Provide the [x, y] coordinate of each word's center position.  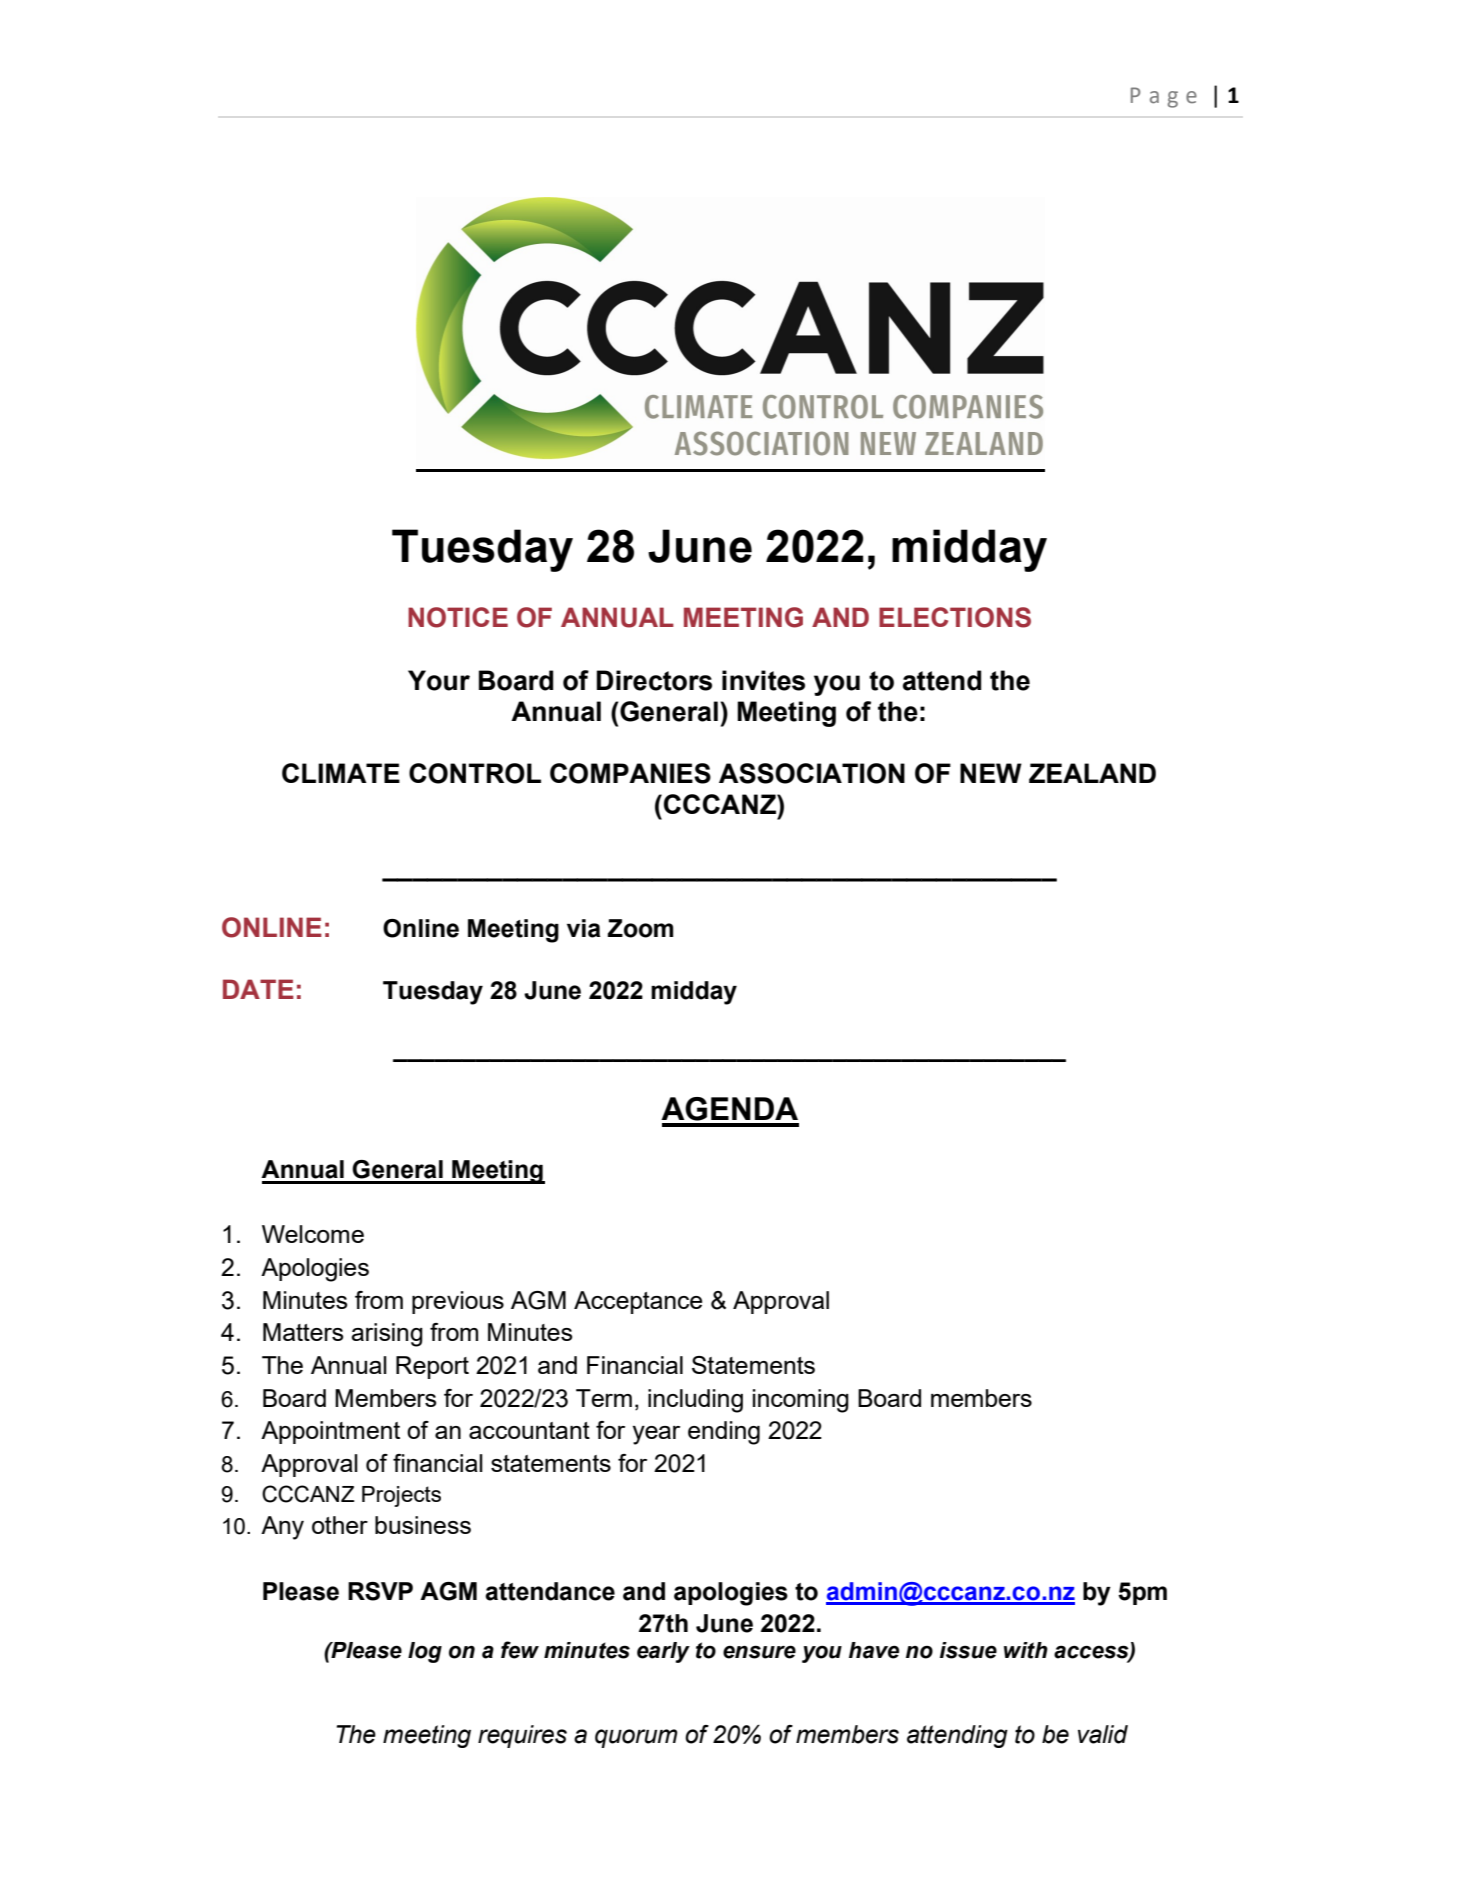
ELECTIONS [955, 617]
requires [522, 1736]
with [1026, 1650]
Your [439, 680]
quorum [636, 1738]
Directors [654, 680]
